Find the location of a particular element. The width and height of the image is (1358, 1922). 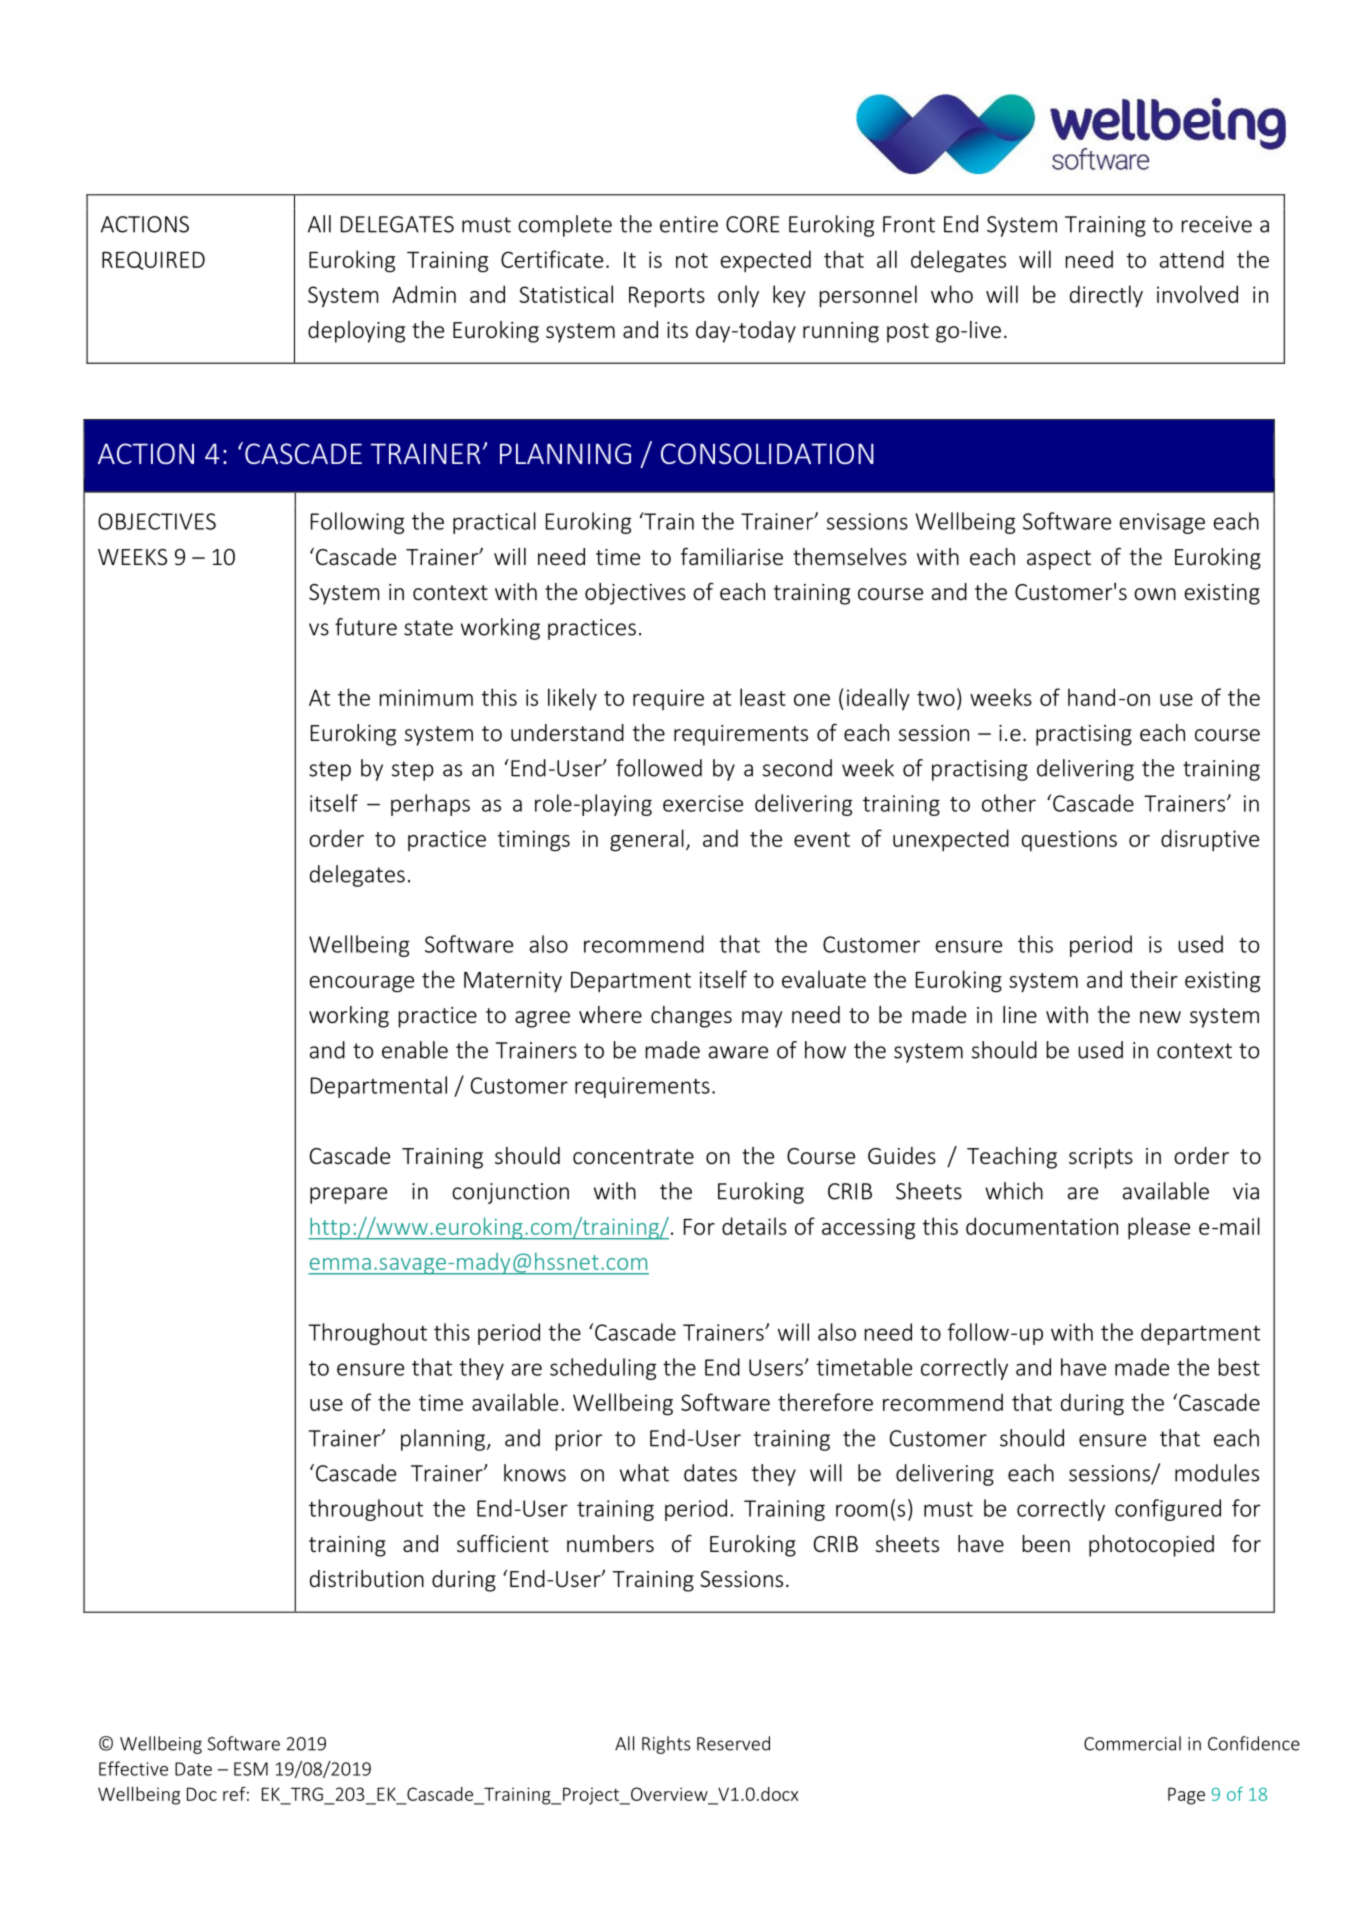

new is located at coordinates (1160, 1017).
